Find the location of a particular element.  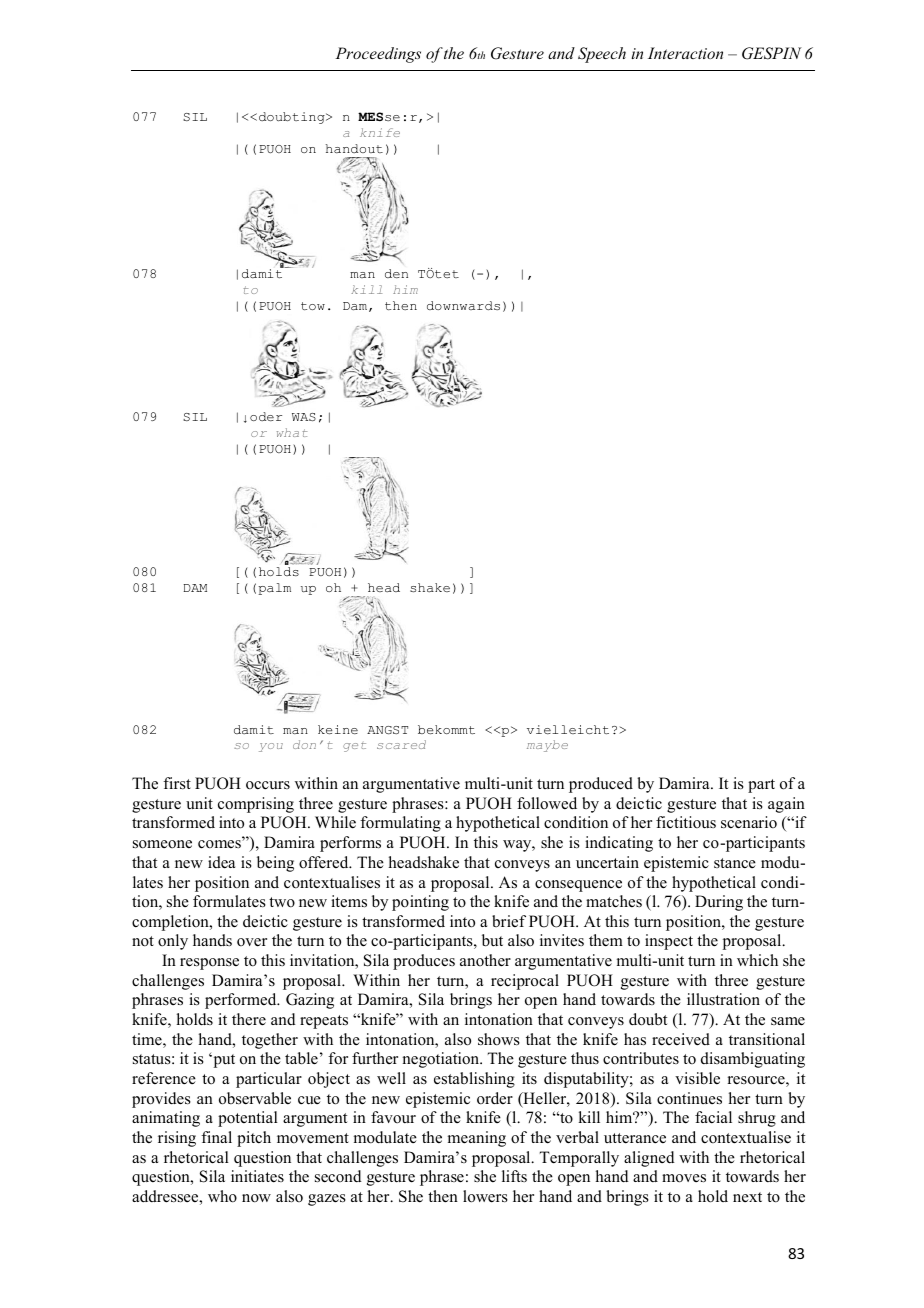

Speech is located at coordinates (602, 55).
